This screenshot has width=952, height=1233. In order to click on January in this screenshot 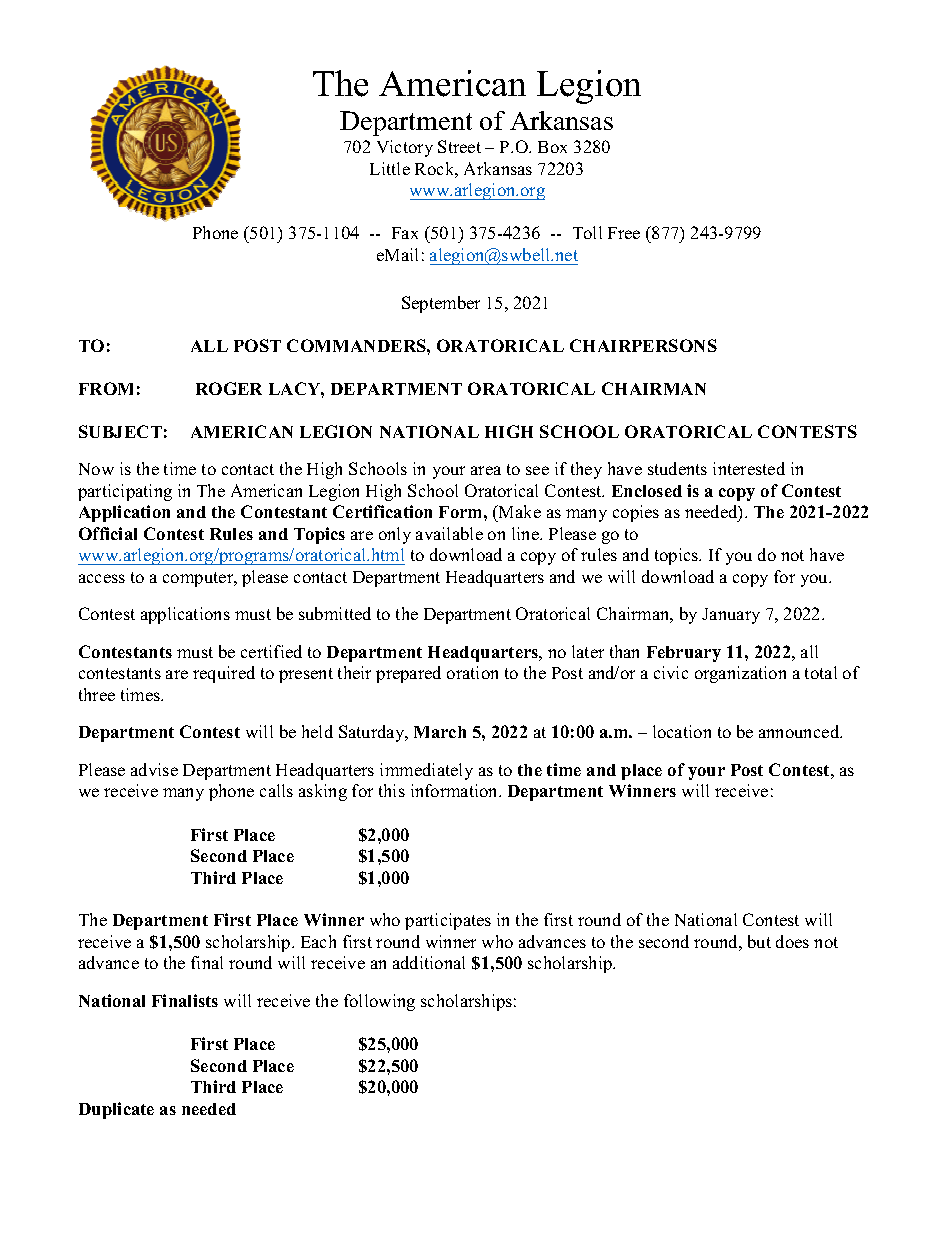, I will do `click(731, 616)`.
